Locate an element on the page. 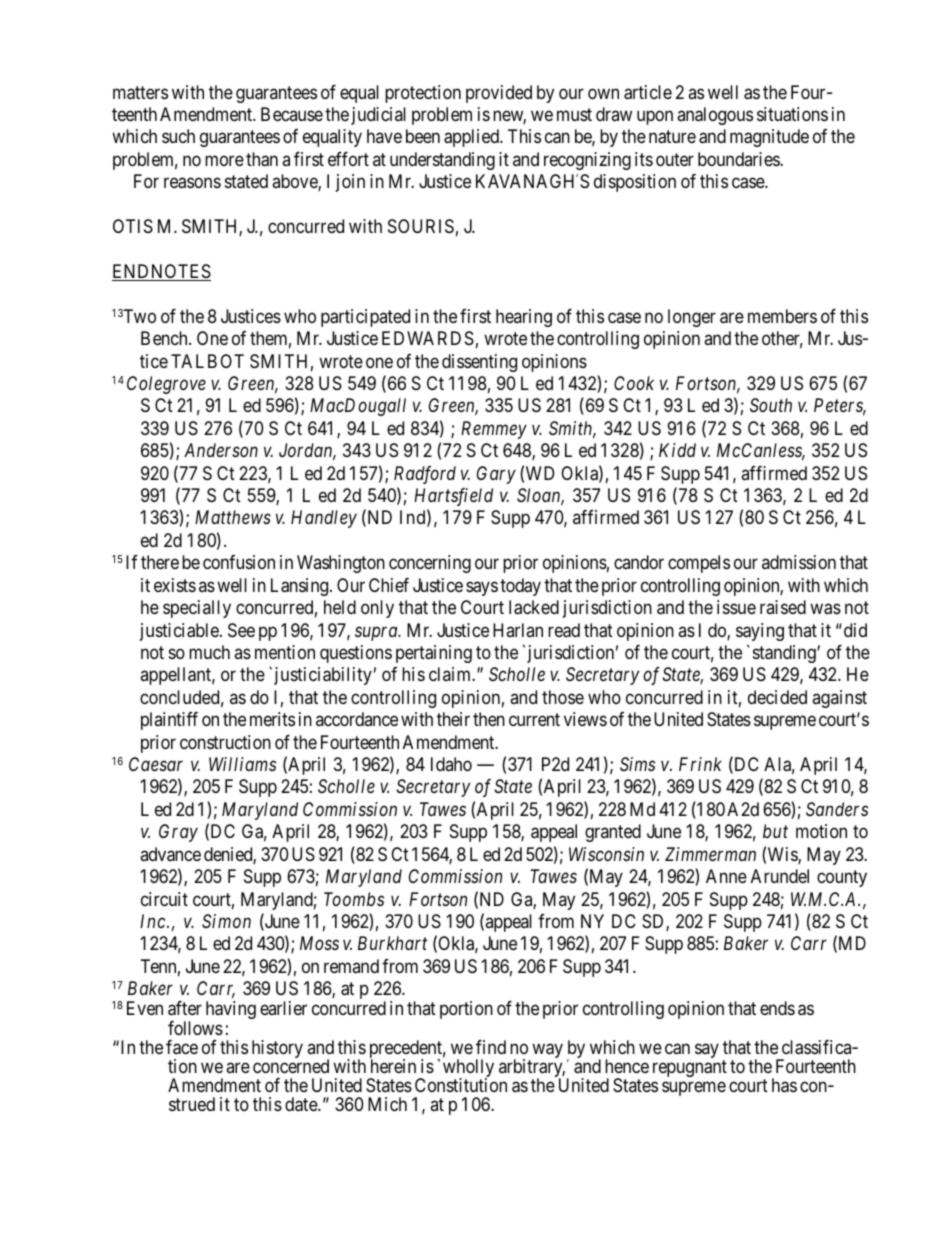 The height and width of the page is (1233, 952). face is located at coordinates (182, 1047).
